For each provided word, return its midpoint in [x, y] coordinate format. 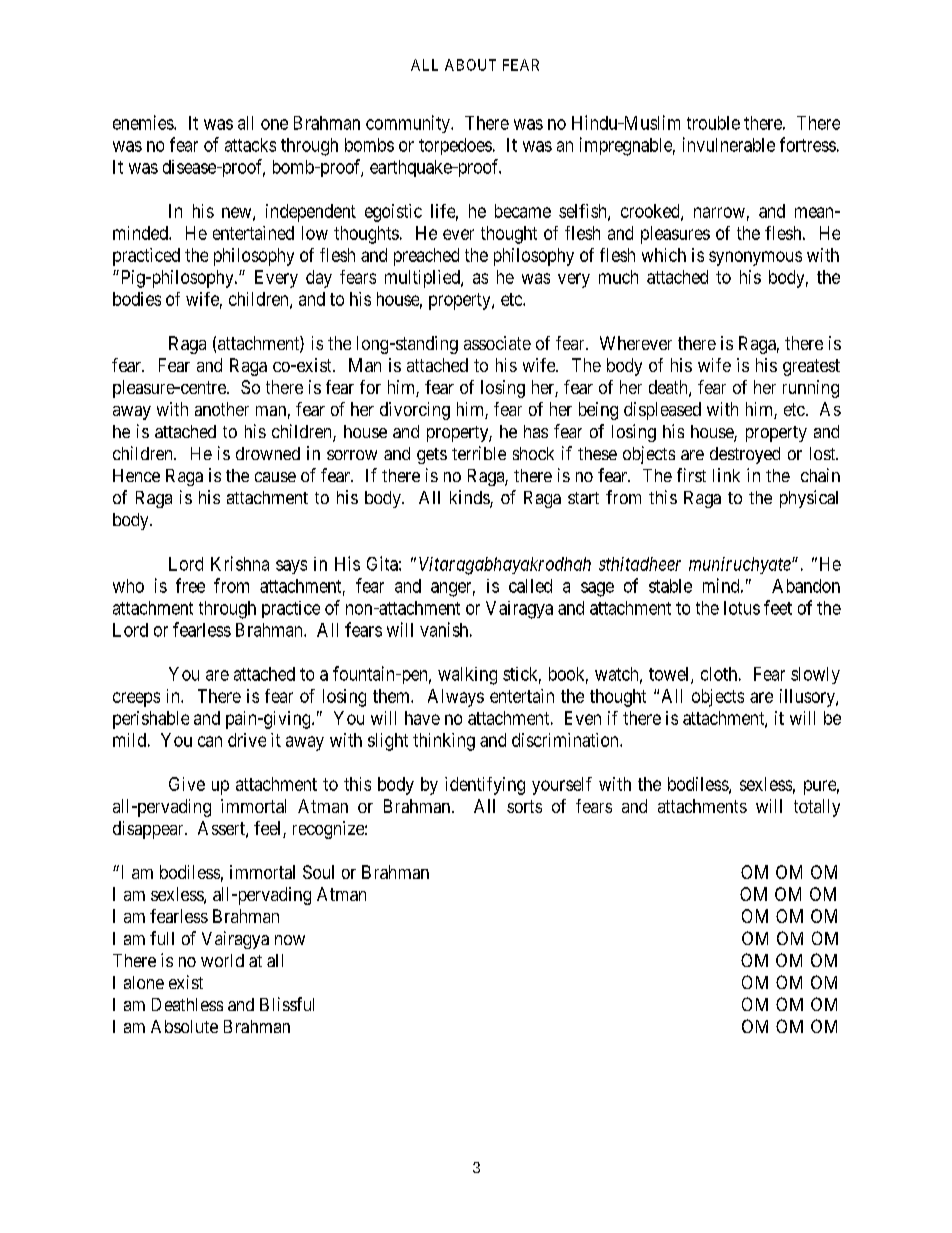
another [222, 409]
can [210, 741]
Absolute [184, 1026]
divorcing [415, 411]
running [811, 389]
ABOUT [470, 65]
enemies [144, 122]
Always [456, 698]
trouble [713, 123]
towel [670, 675]
